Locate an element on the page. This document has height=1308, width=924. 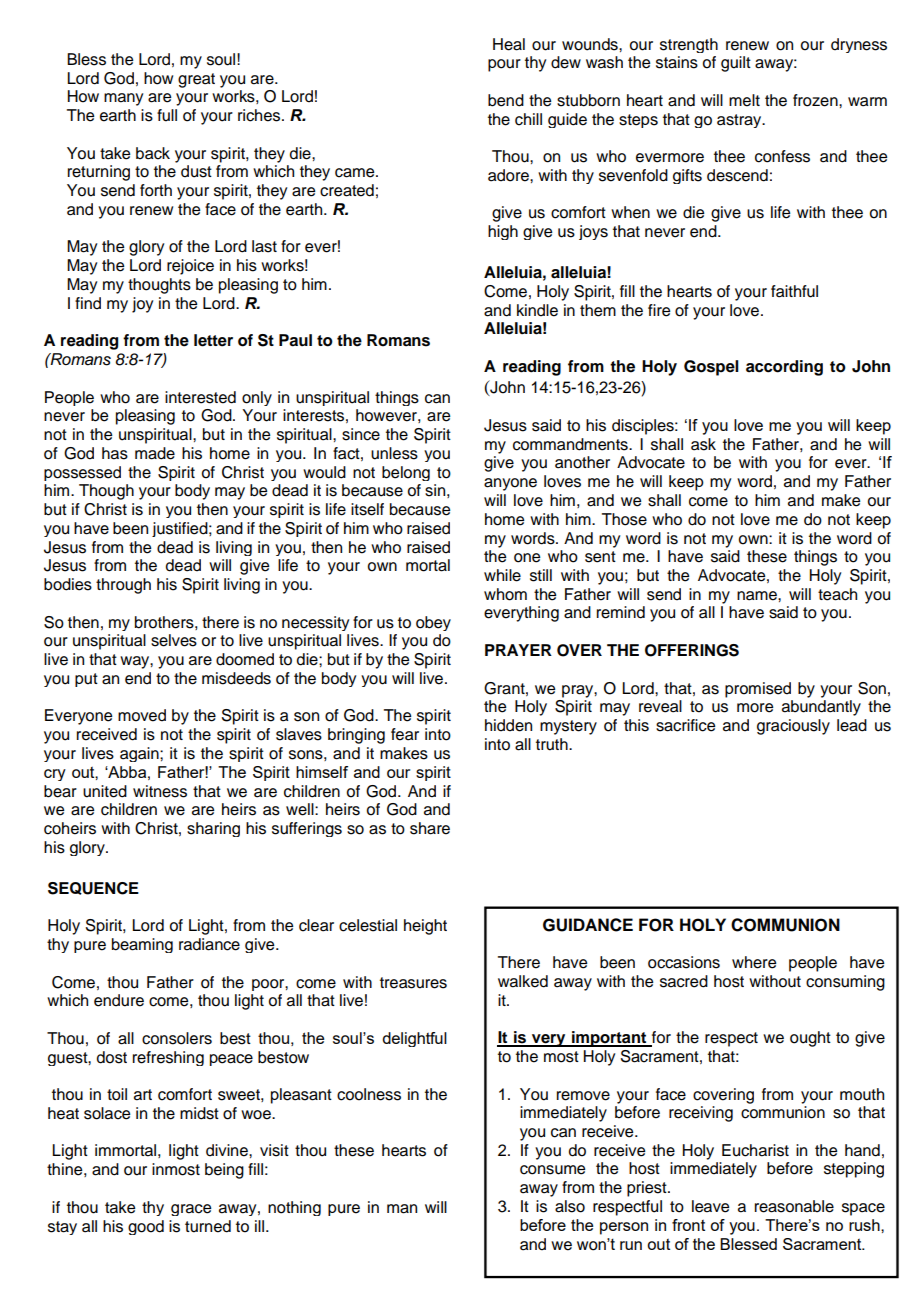
ask is located at coordinates (703, 444).
